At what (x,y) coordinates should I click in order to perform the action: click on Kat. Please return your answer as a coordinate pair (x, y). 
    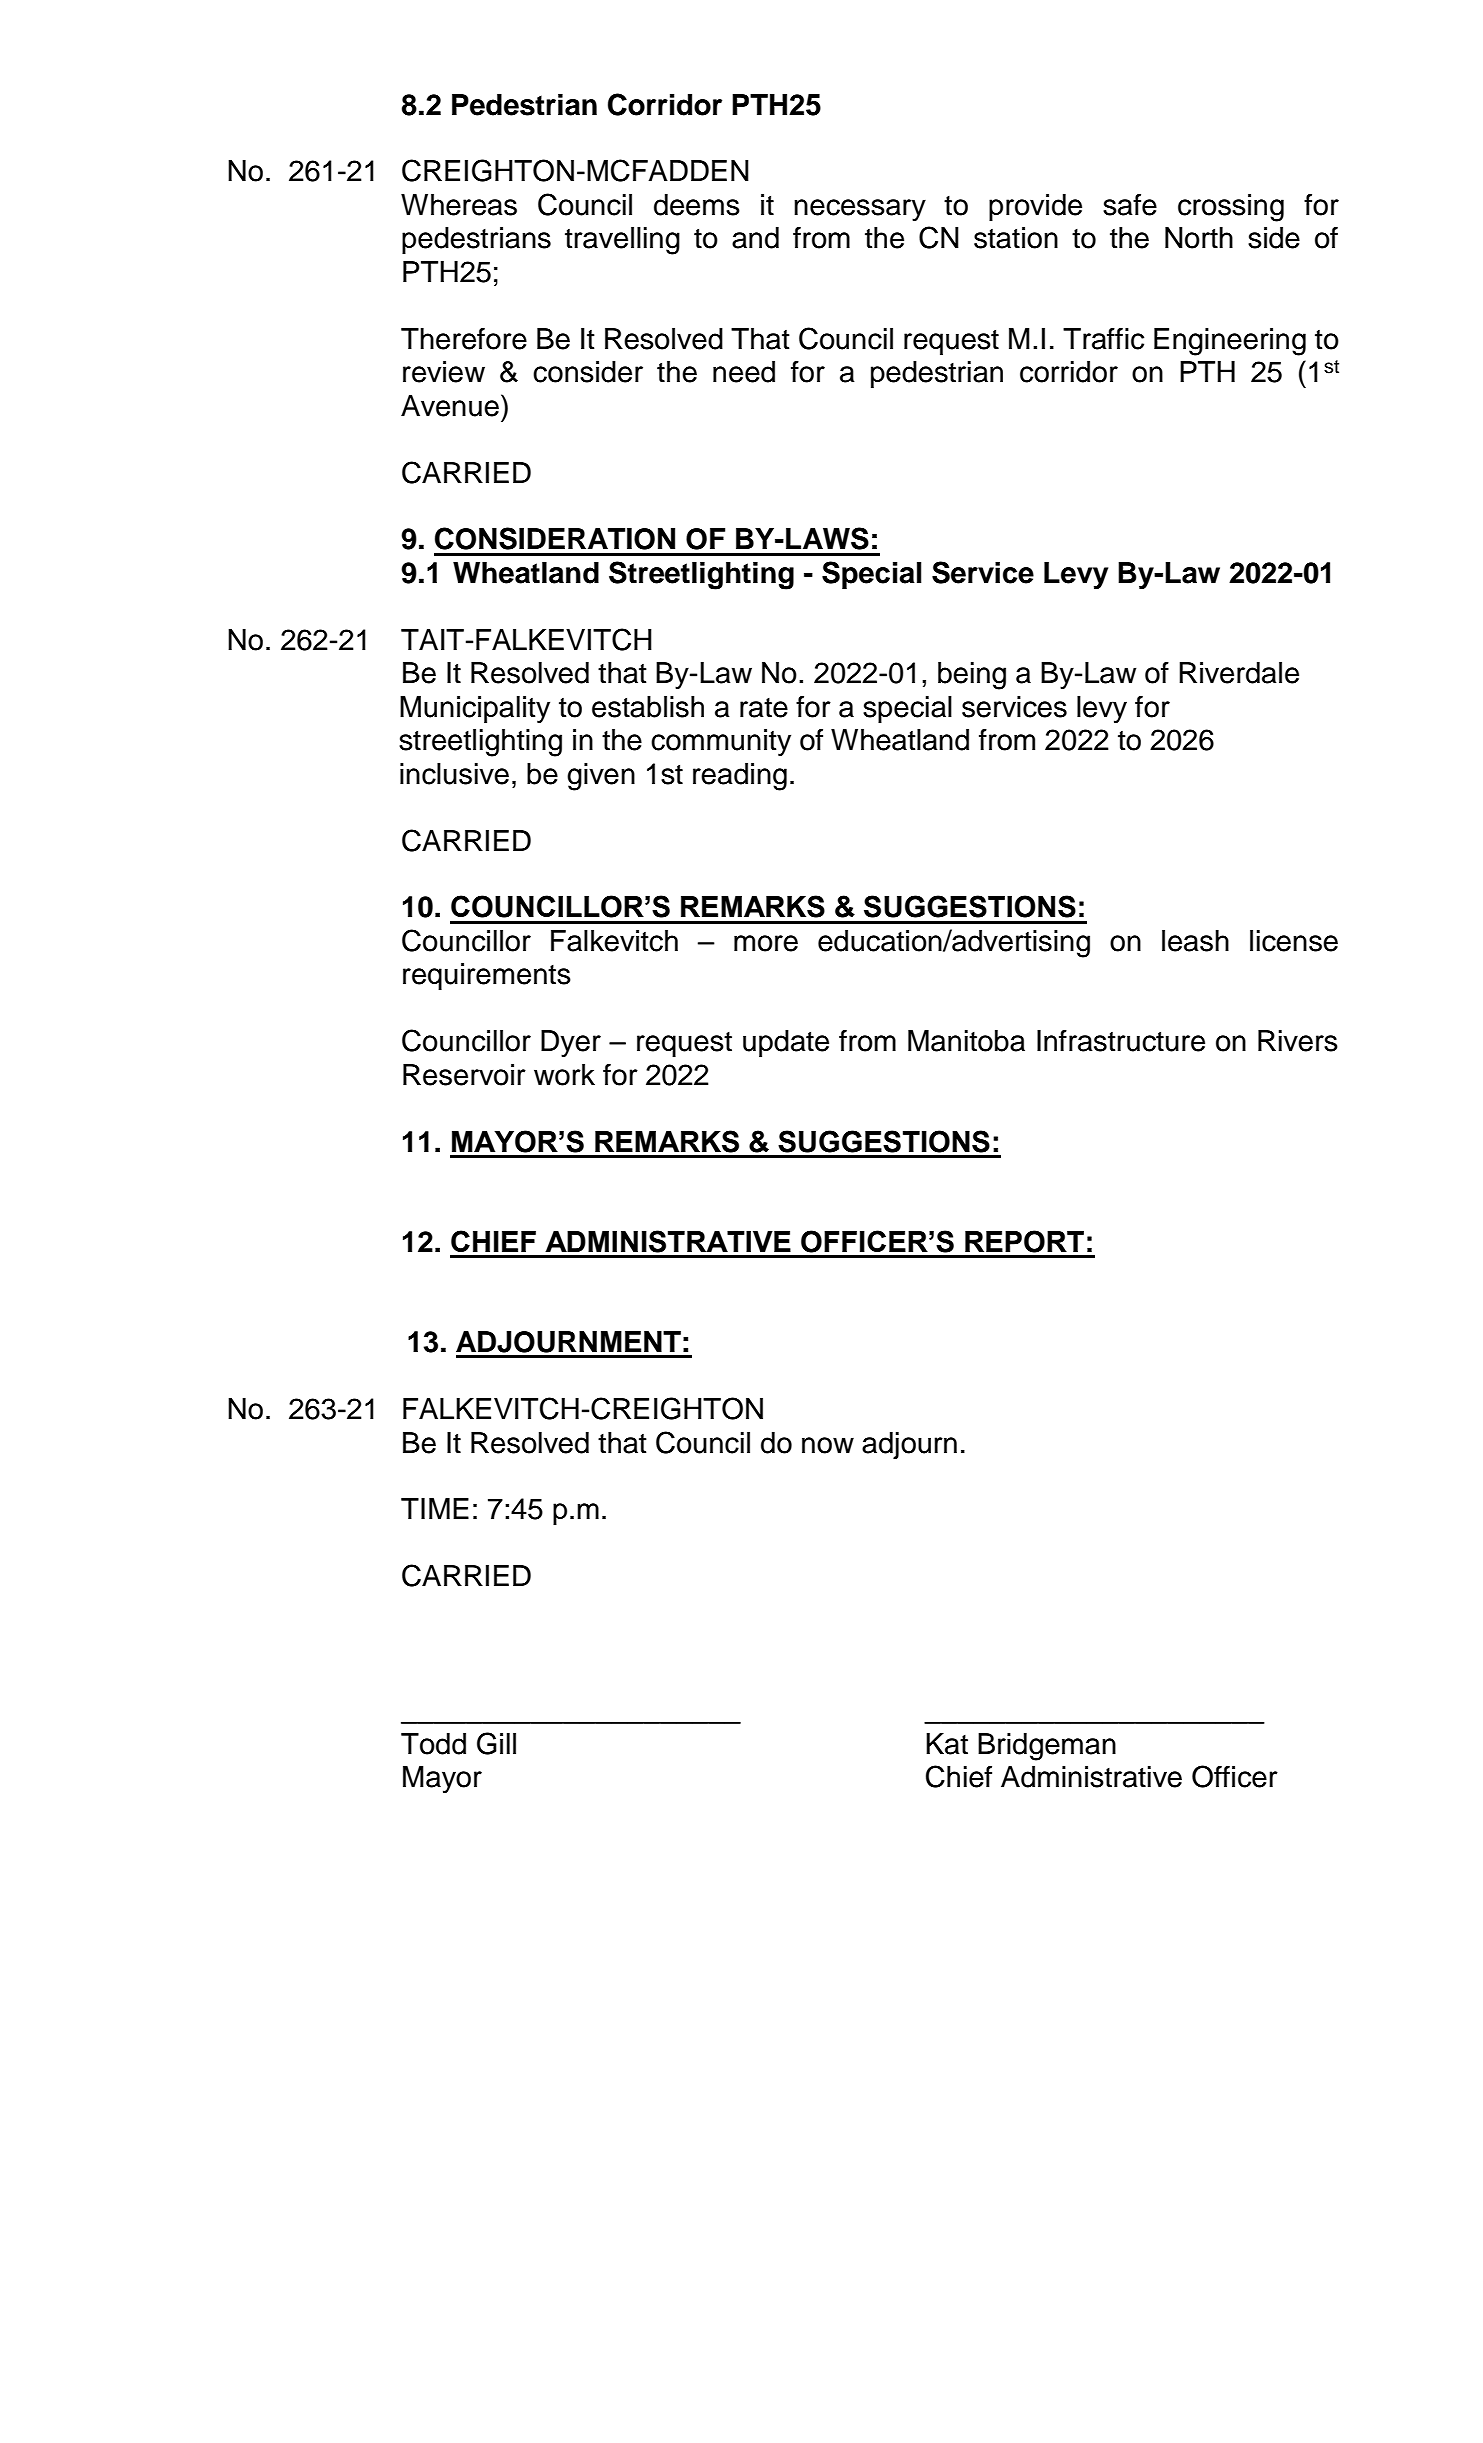
    Looking at the image, I should click on (947, 1744).
